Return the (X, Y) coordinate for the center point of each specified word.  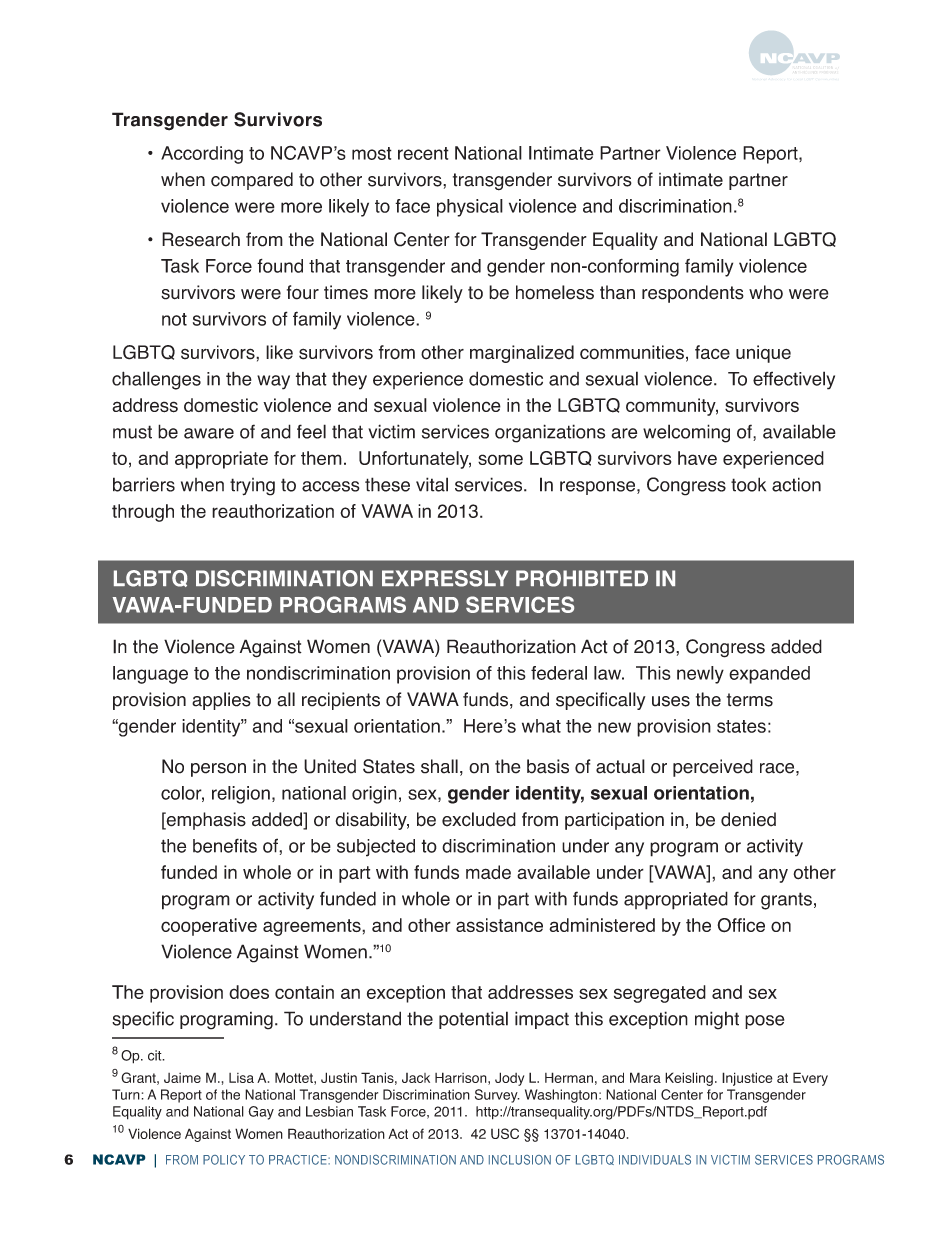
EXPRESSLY (445, 578)
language (150, 675)
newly (700, 675)
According (202, 155)
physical (470, 208)
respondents (693, 294)
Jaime (182, 1078)
